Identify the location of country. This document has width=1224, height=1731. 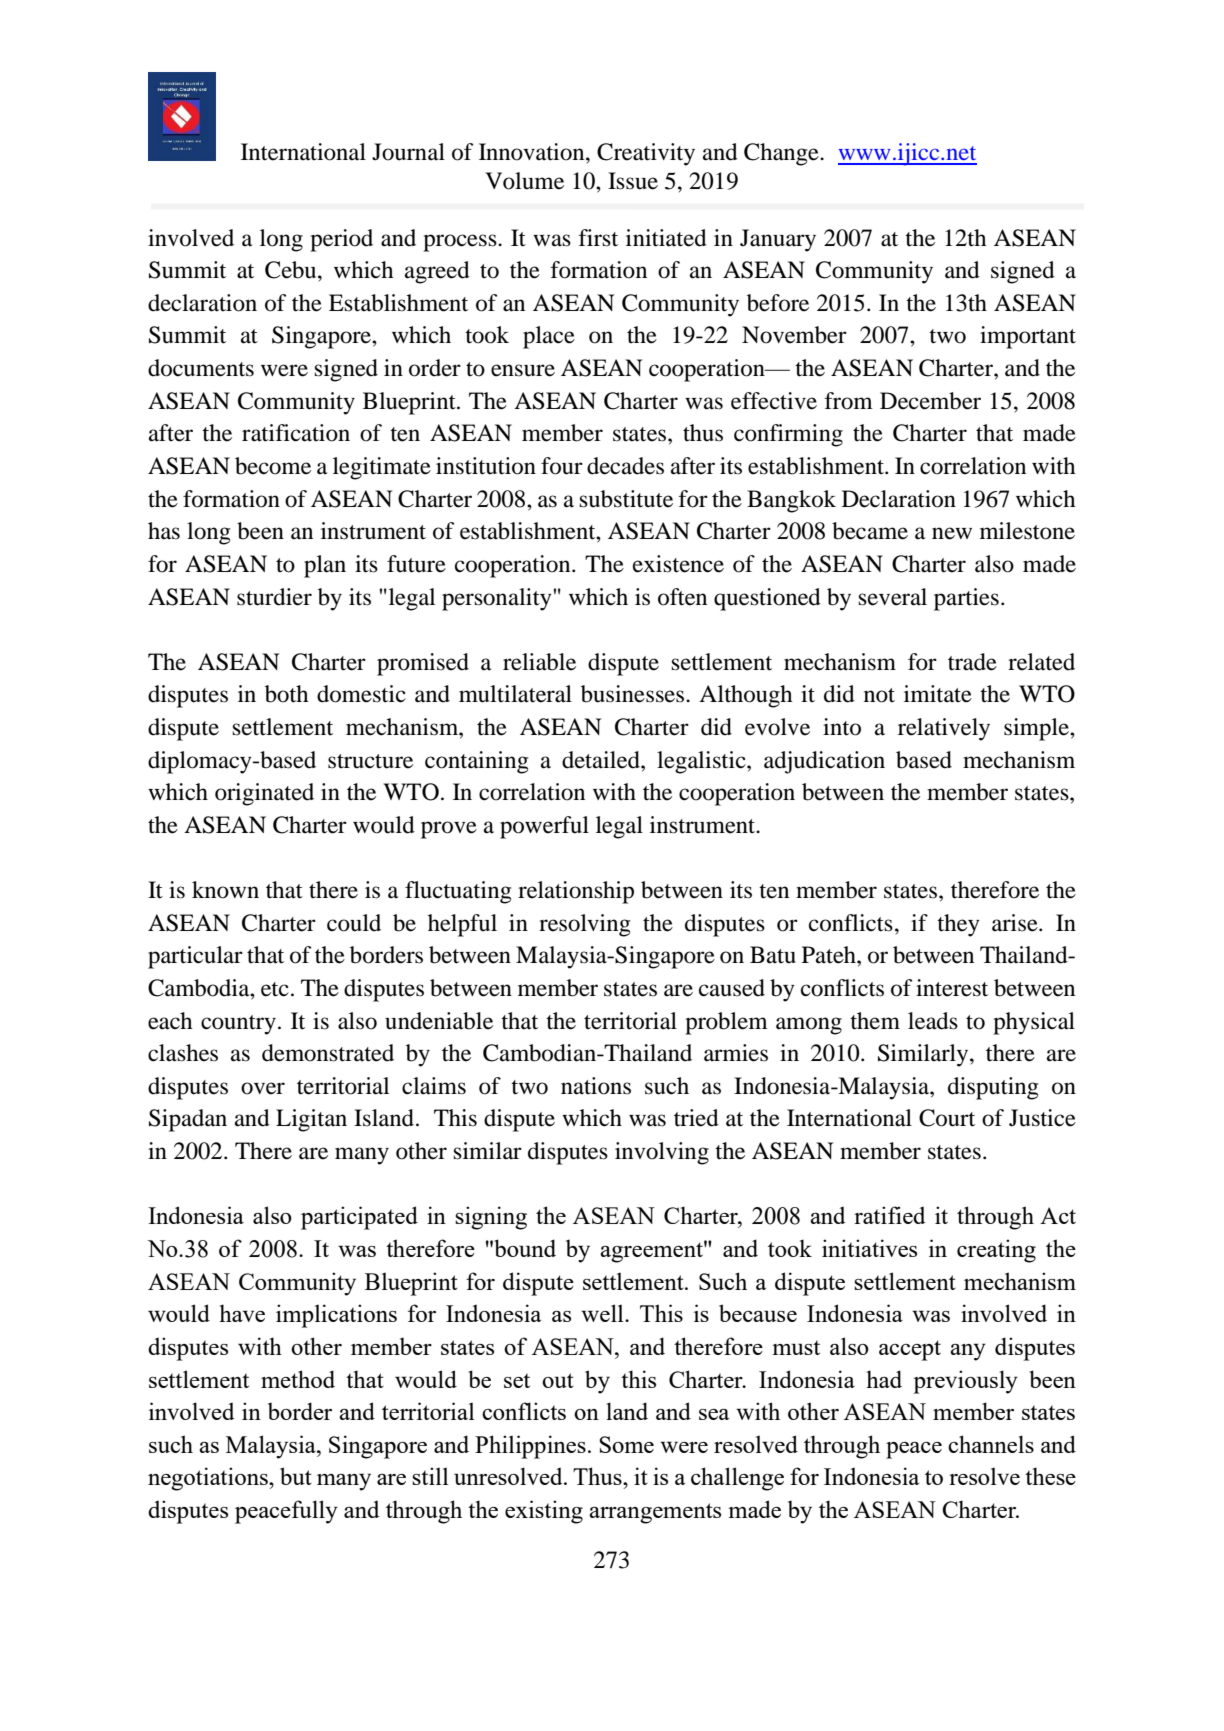
(238, 1025).
